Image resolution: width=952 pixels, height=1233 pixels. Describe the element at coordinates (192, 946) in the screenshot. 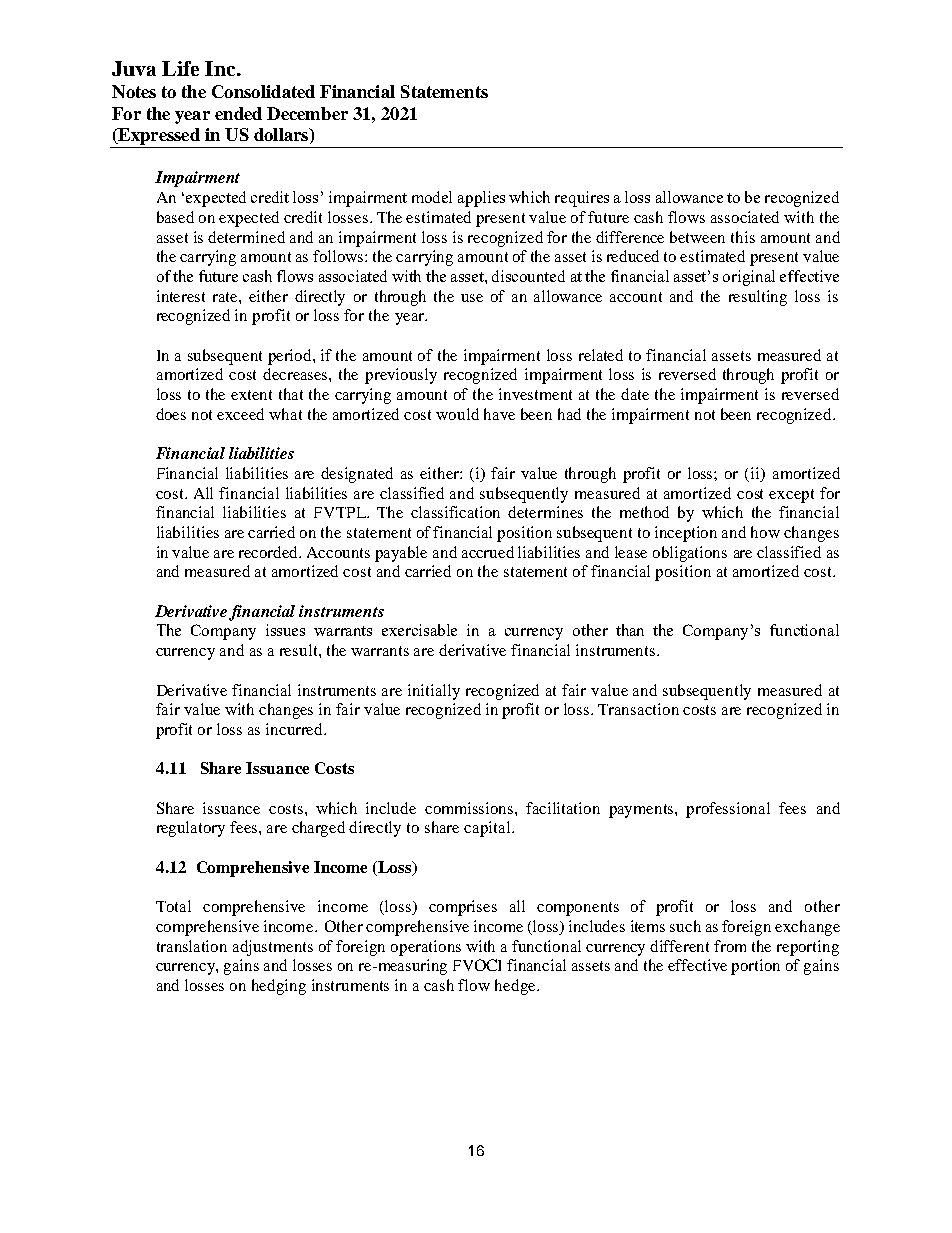

I see `translation` at that location.
